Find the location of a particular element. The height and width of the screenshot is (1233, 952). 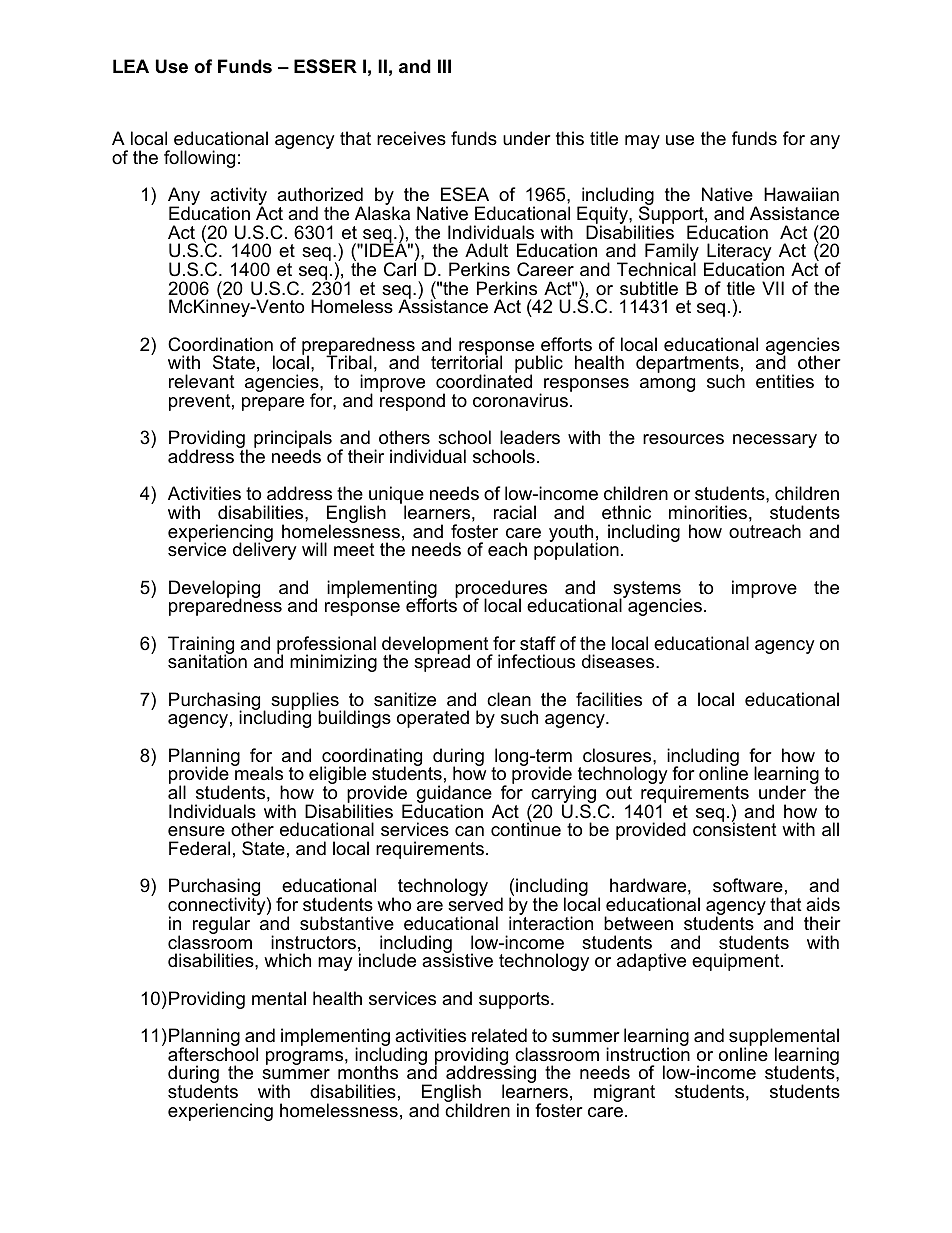

consistent is located at coordinates (735, 829).
